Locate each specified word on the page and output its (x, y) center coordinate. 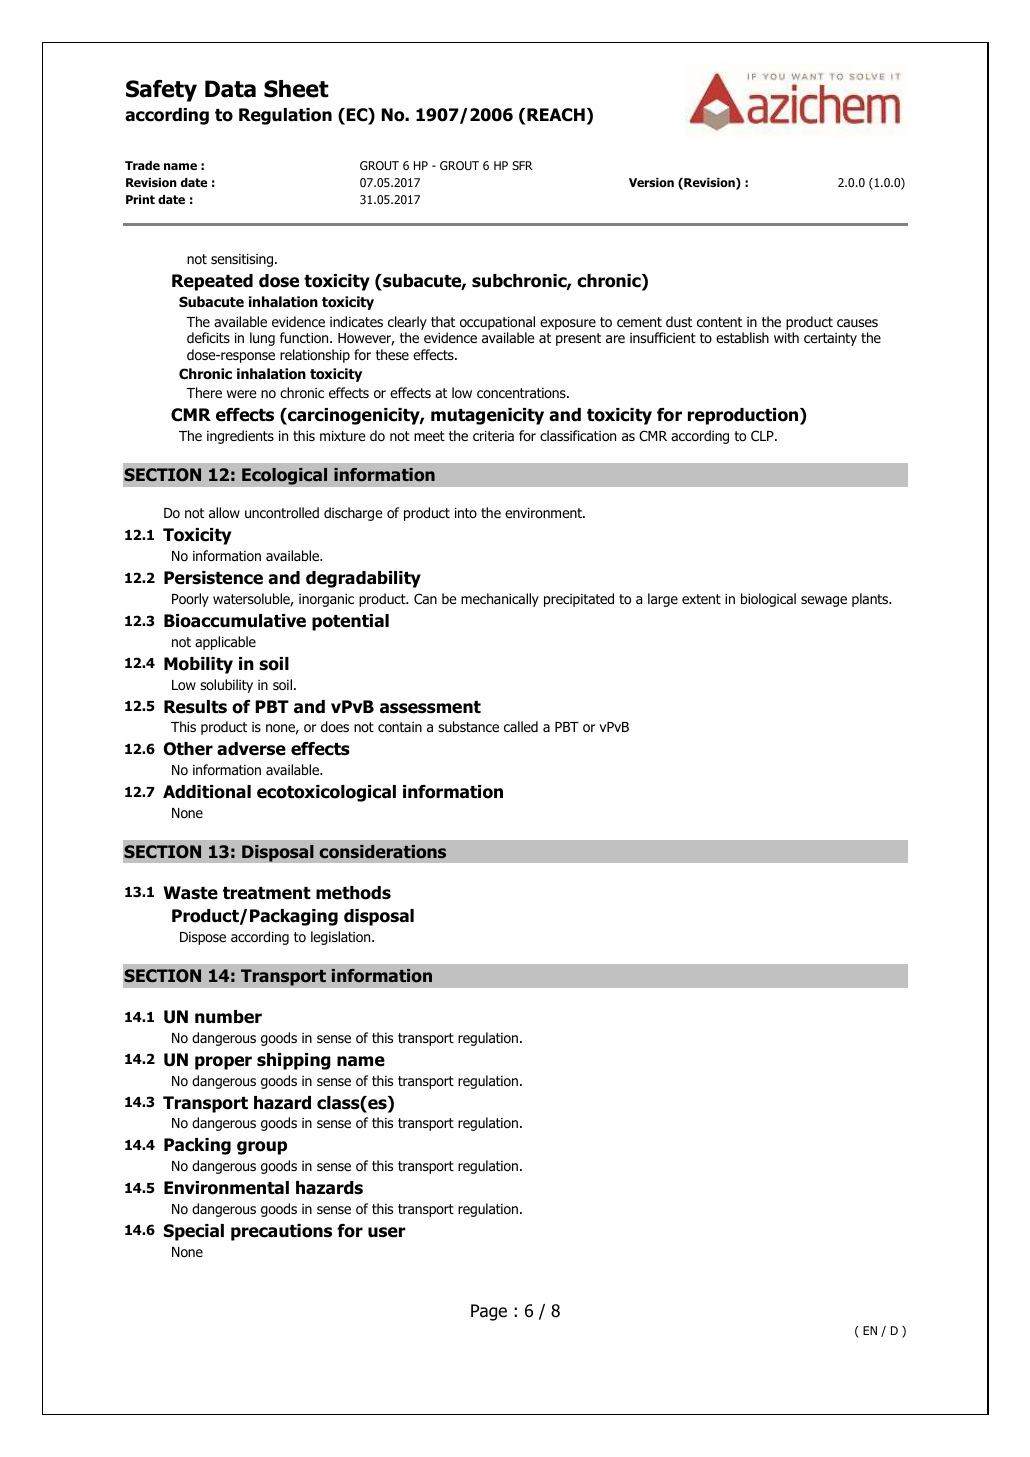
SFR (522, 165)
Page (489, 1312)
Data (230, 89)
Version (651, 182)
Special (194, 1232)
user (387, 1232)
